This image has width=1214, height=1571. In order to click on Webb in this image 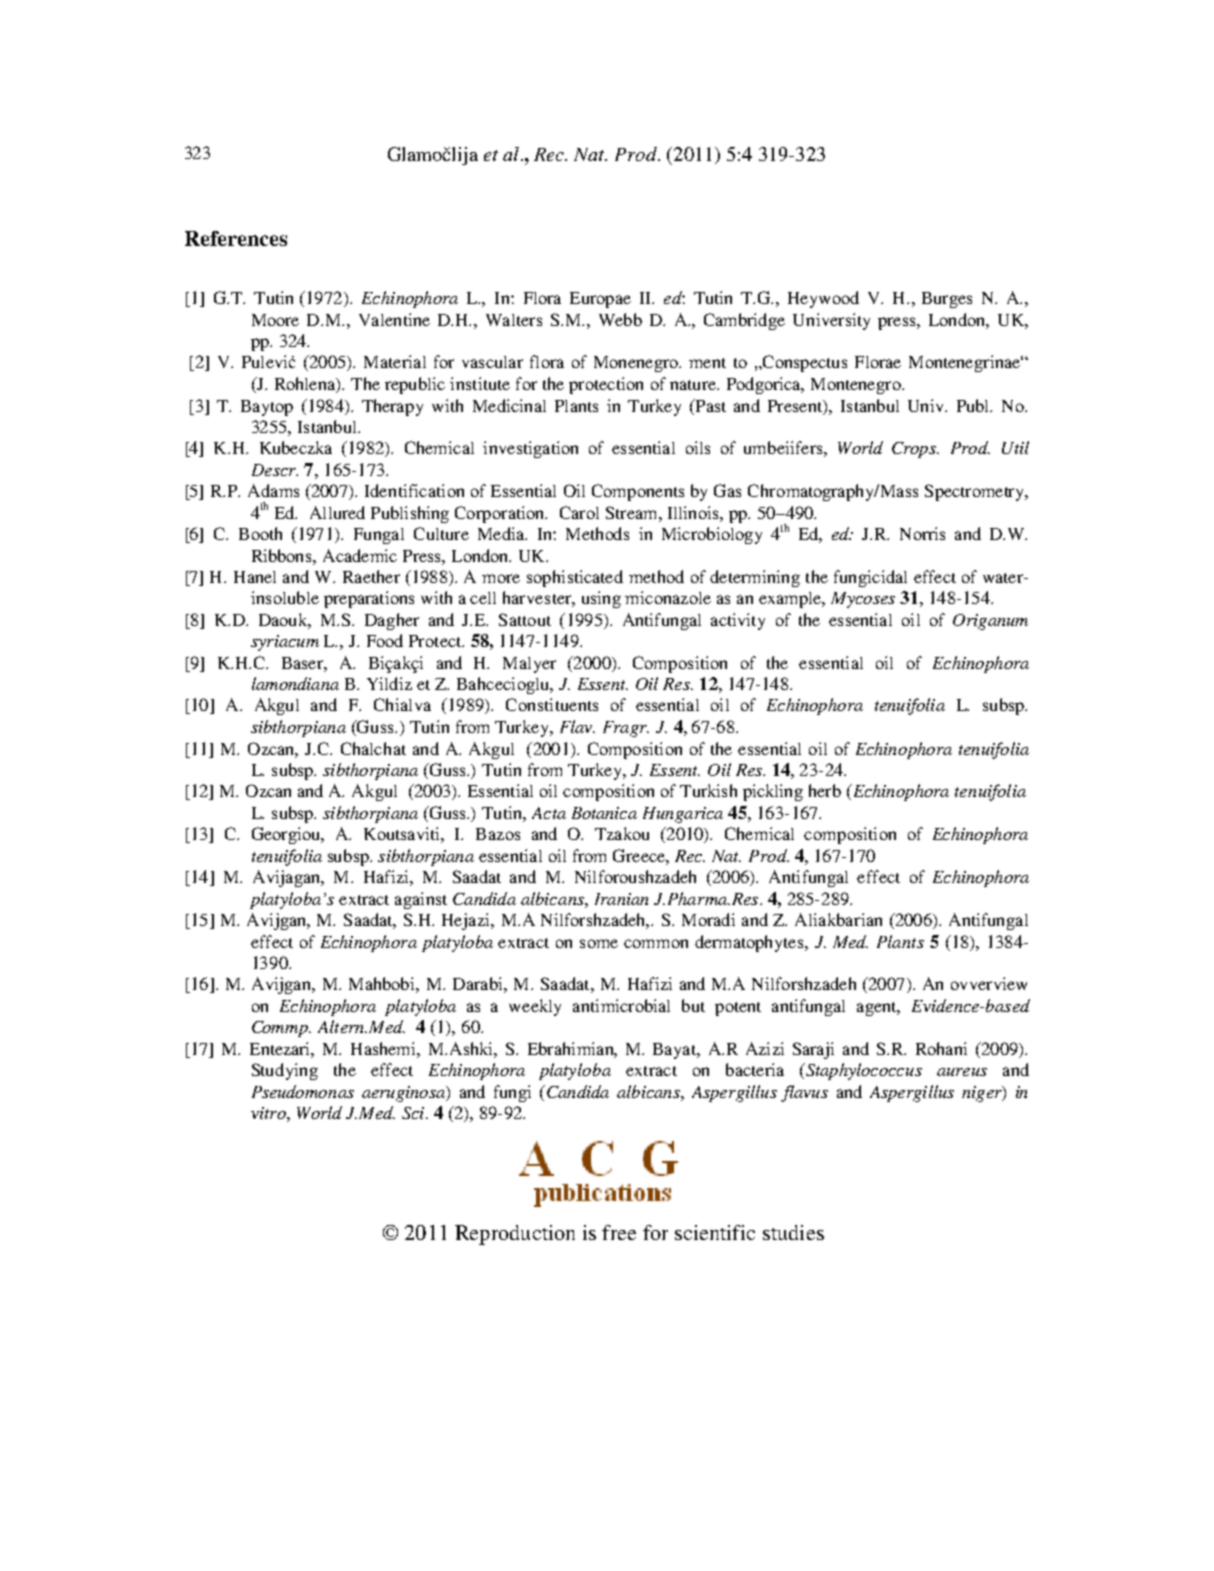, I will do `click(620, 319)`.
